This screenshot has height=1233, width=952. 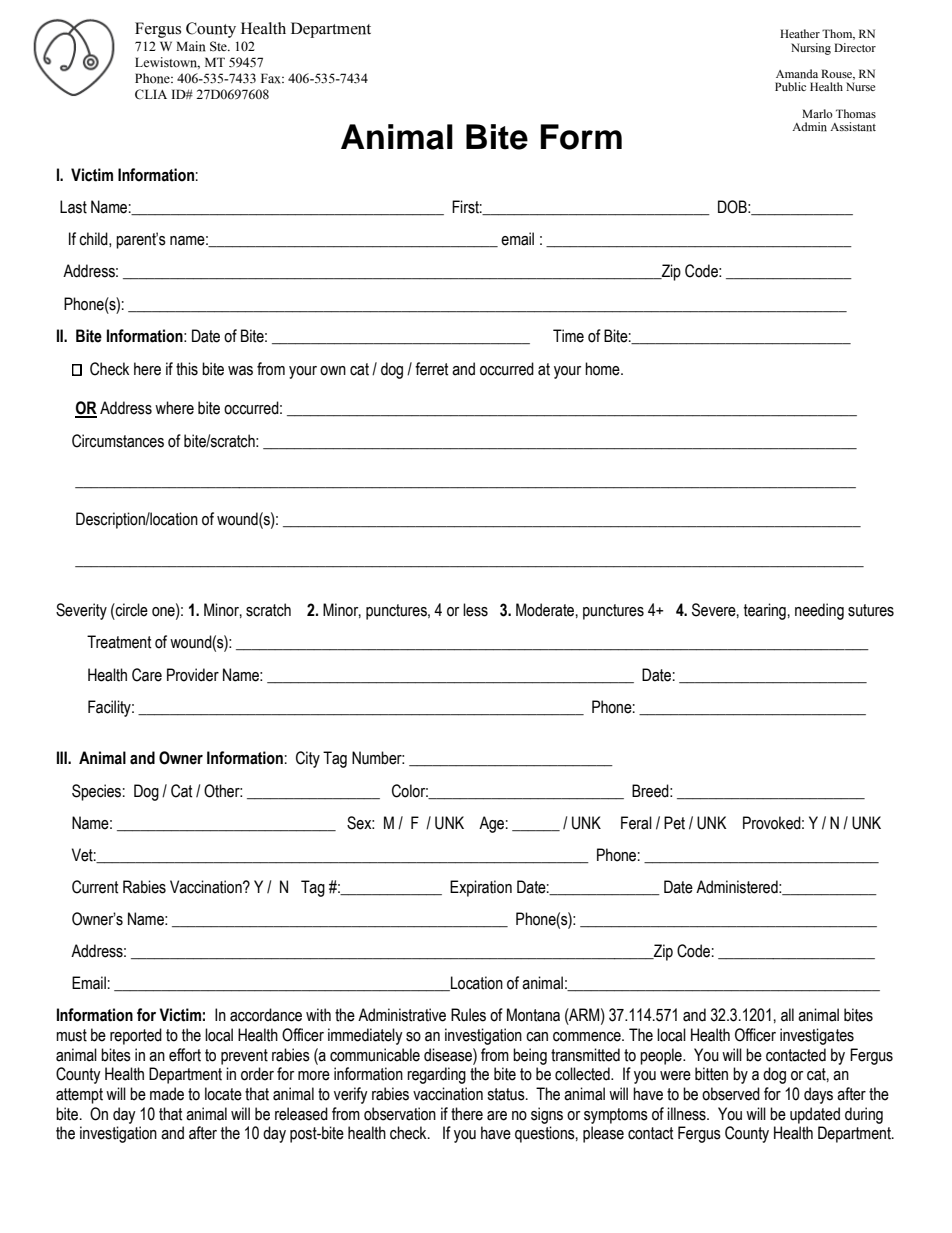 What do you see at coordinates (481, 888) in the screenshot?
I see `Expiration` at bounding box center [481, 888].
